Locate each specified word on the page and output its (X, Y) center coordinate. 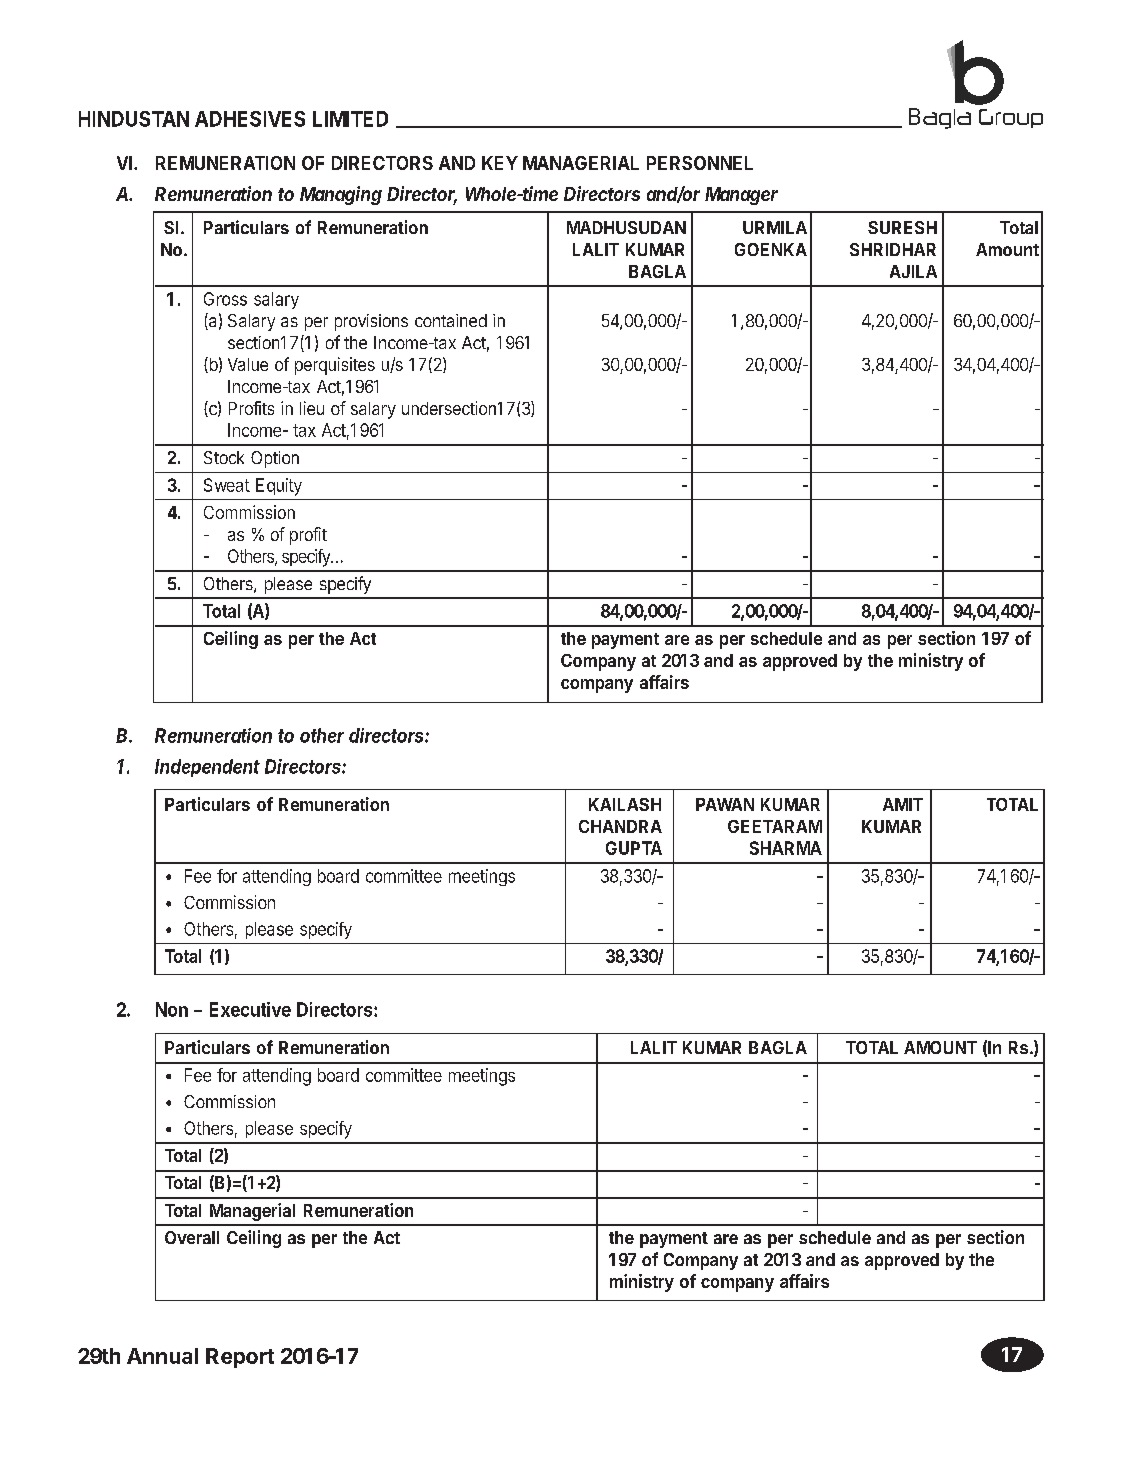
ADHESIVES (250, 119)
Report (240, 1358)
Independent (207, 768)
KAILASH (625, 804)
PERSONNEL (700, 163)
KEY (500, 163)
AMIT (903, 804)
